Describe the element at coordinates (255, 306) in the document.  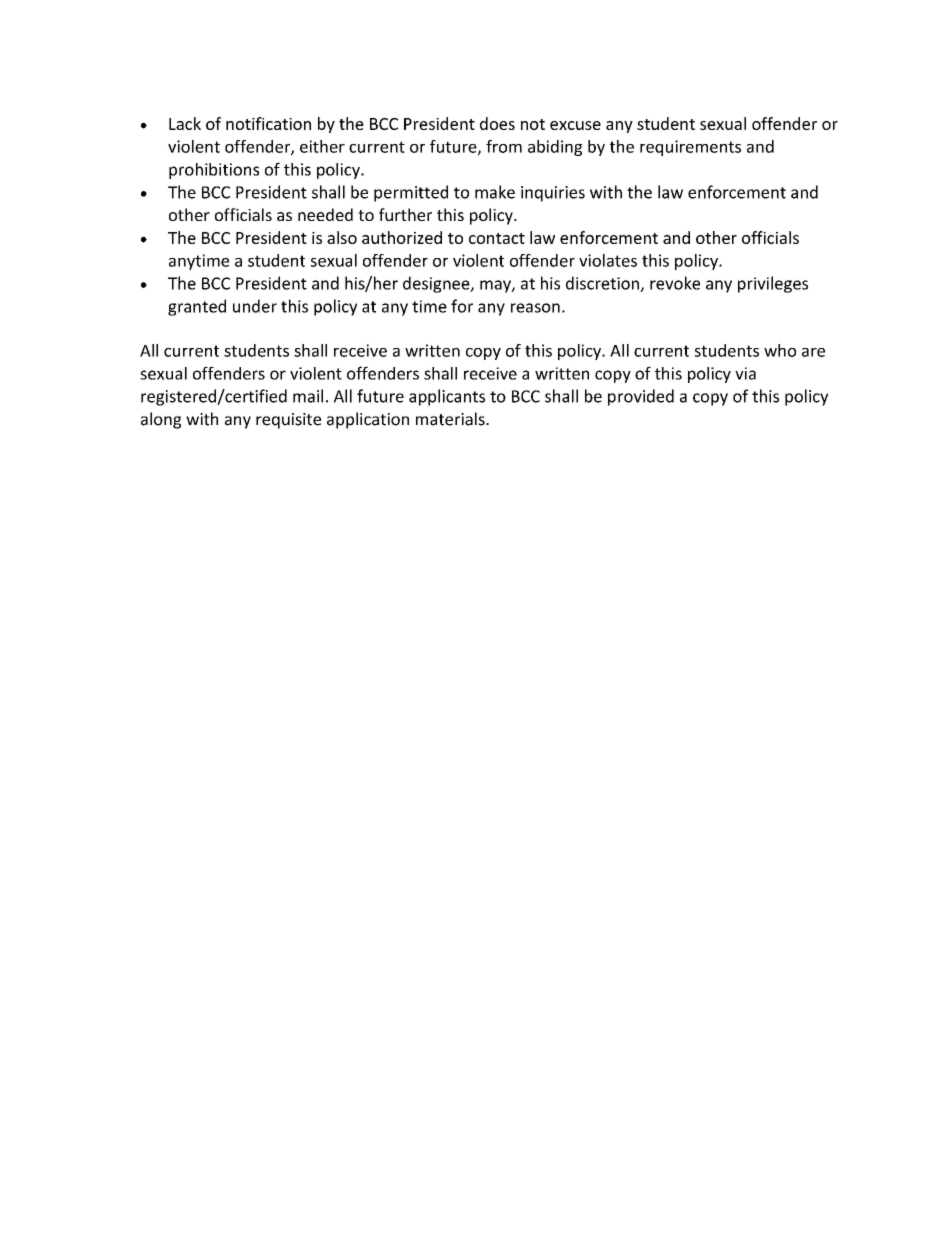
I see `under` at that location.
